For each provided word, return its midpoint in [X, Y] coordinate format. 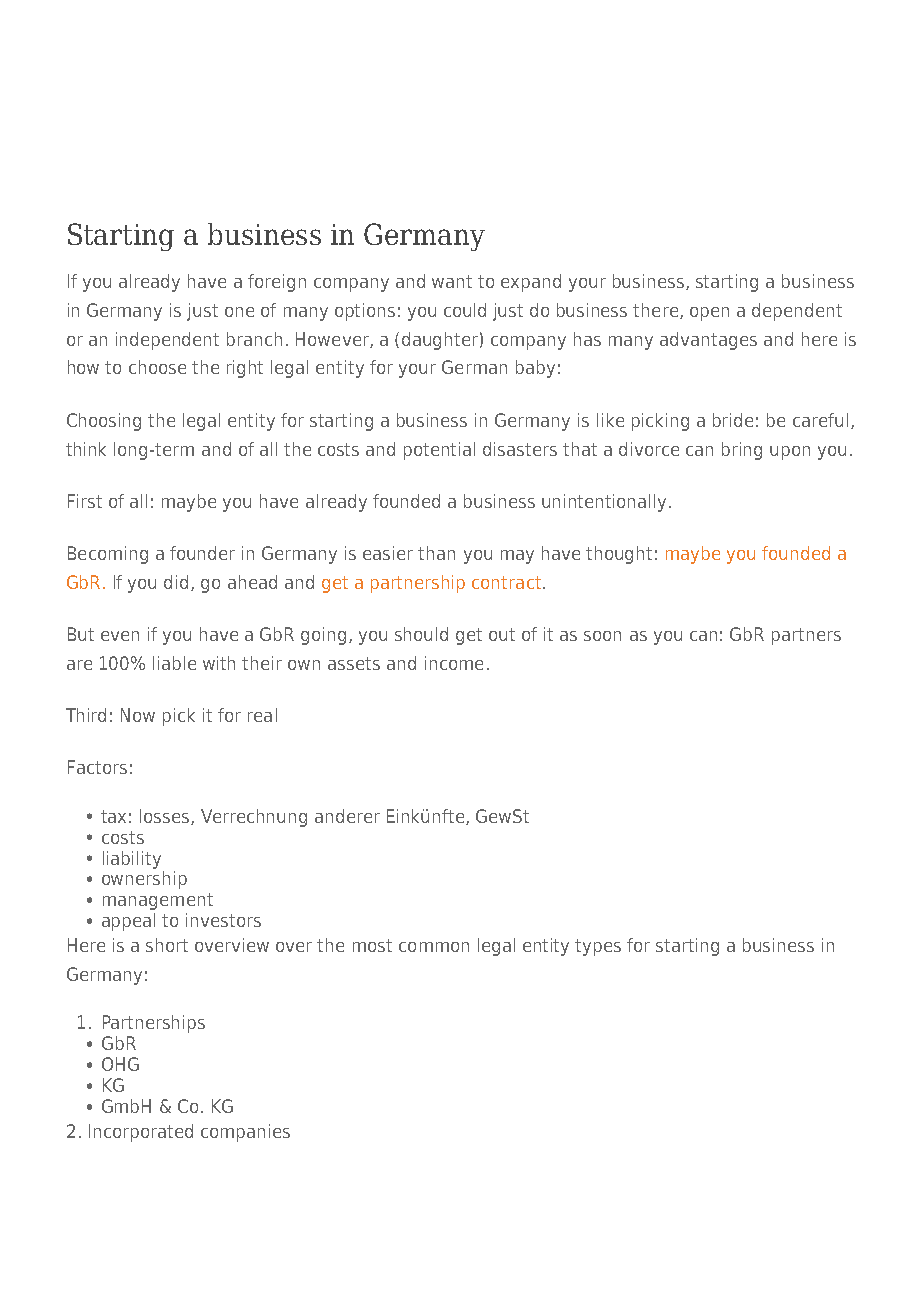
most [372, 945]
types [598, 947]
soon [602, 636]
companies [245, 1133]
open [709, 314]
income [454, 663]
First [85, 501]
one [239, 312]
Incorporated [141, 1133]
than [436, 553]
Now [138, 715]
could [465, 310]
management [158, 901]
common [434, 947]
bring [742, 451]
